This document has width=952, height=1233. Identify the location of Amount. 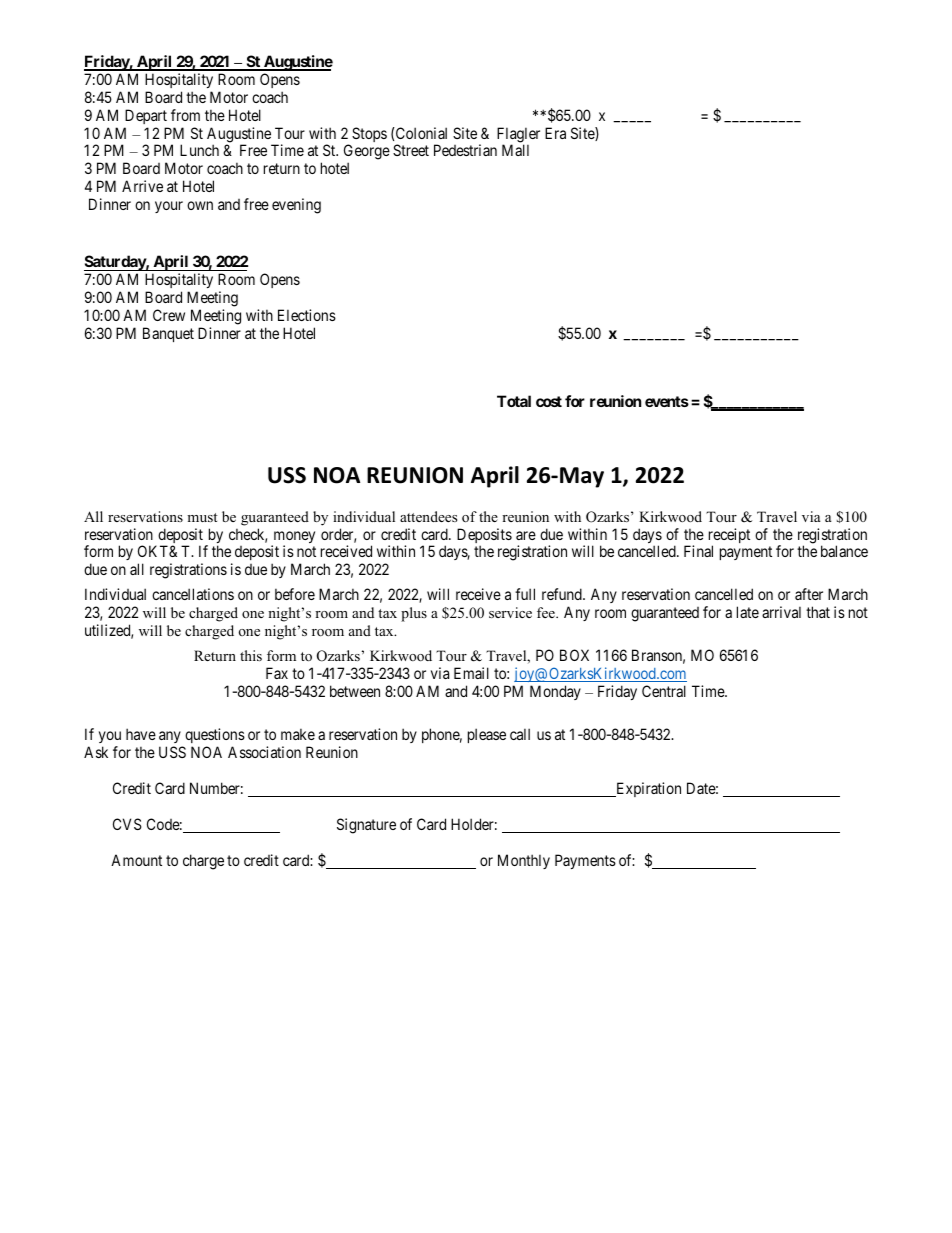
(136, 860).
